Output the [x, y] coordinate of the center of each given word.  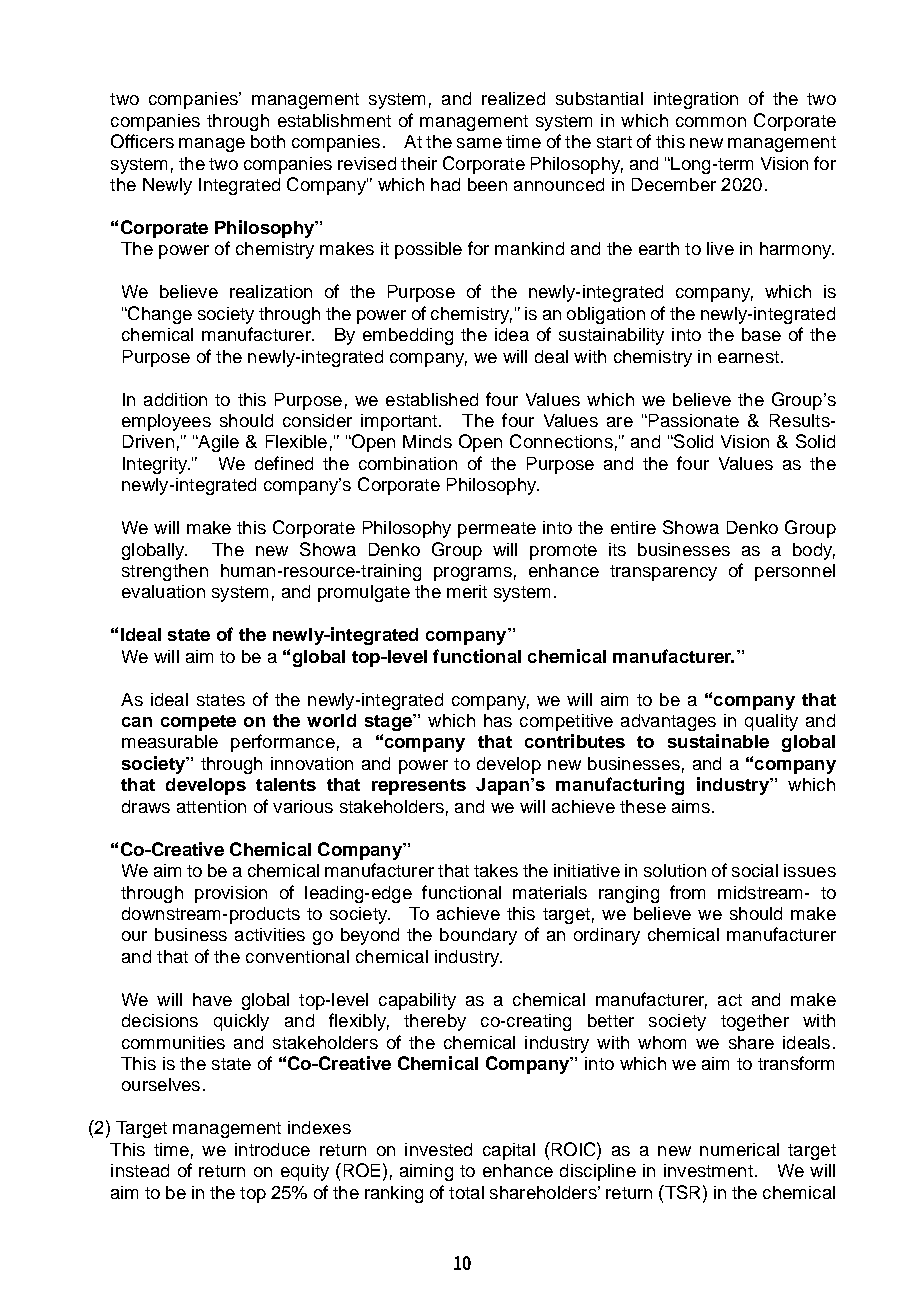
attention [211, 806]
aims [691, 806]
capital [509, 1151]
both [268, 141]
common [711, 122]
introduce [272, 1149]
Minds [427, 441]
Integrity [156, 465]
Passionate [692, 420]
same [479, 143]
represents [419, 787]
